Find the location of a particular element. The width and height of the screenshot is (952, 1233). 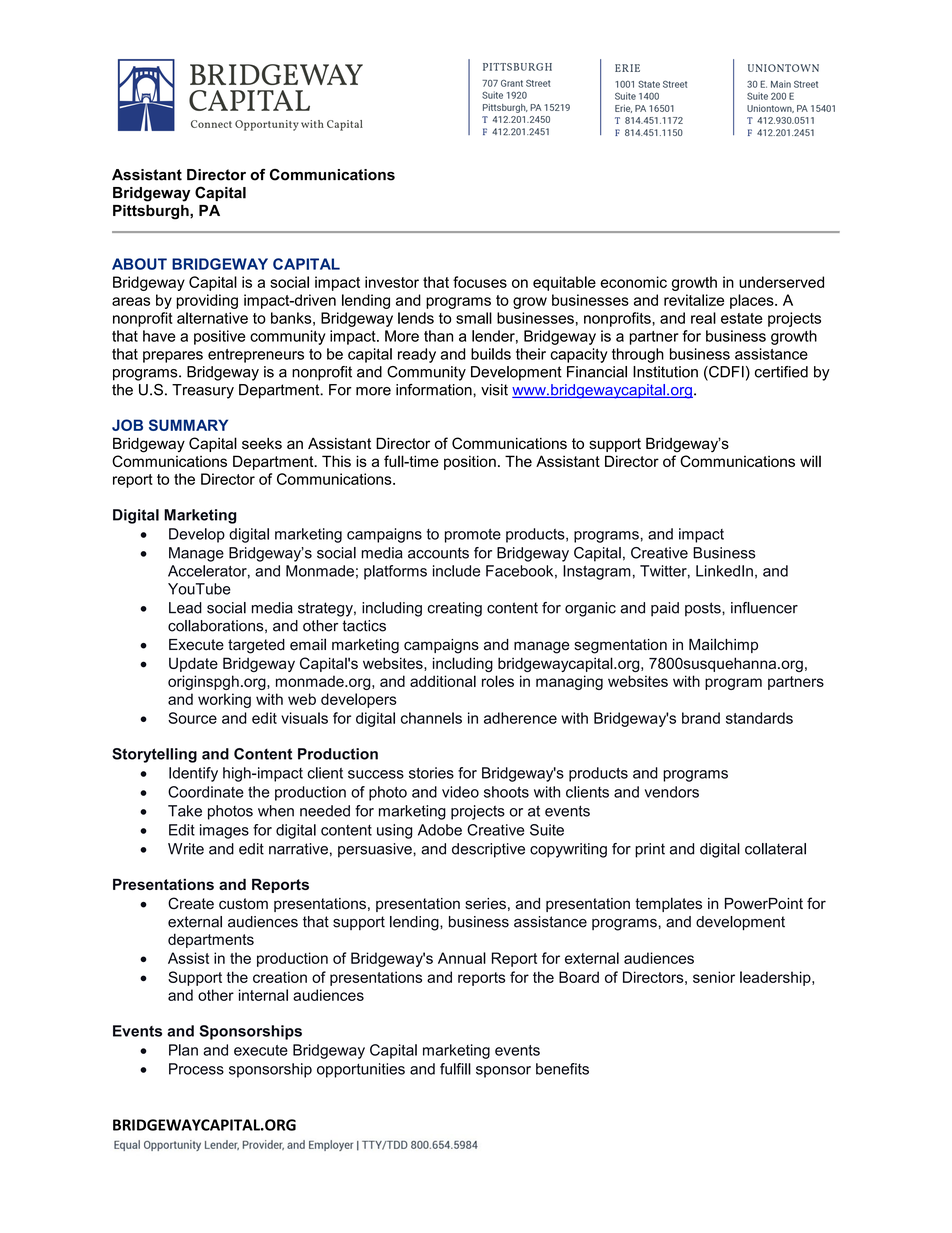

will is located at coordinates (810, 461).
